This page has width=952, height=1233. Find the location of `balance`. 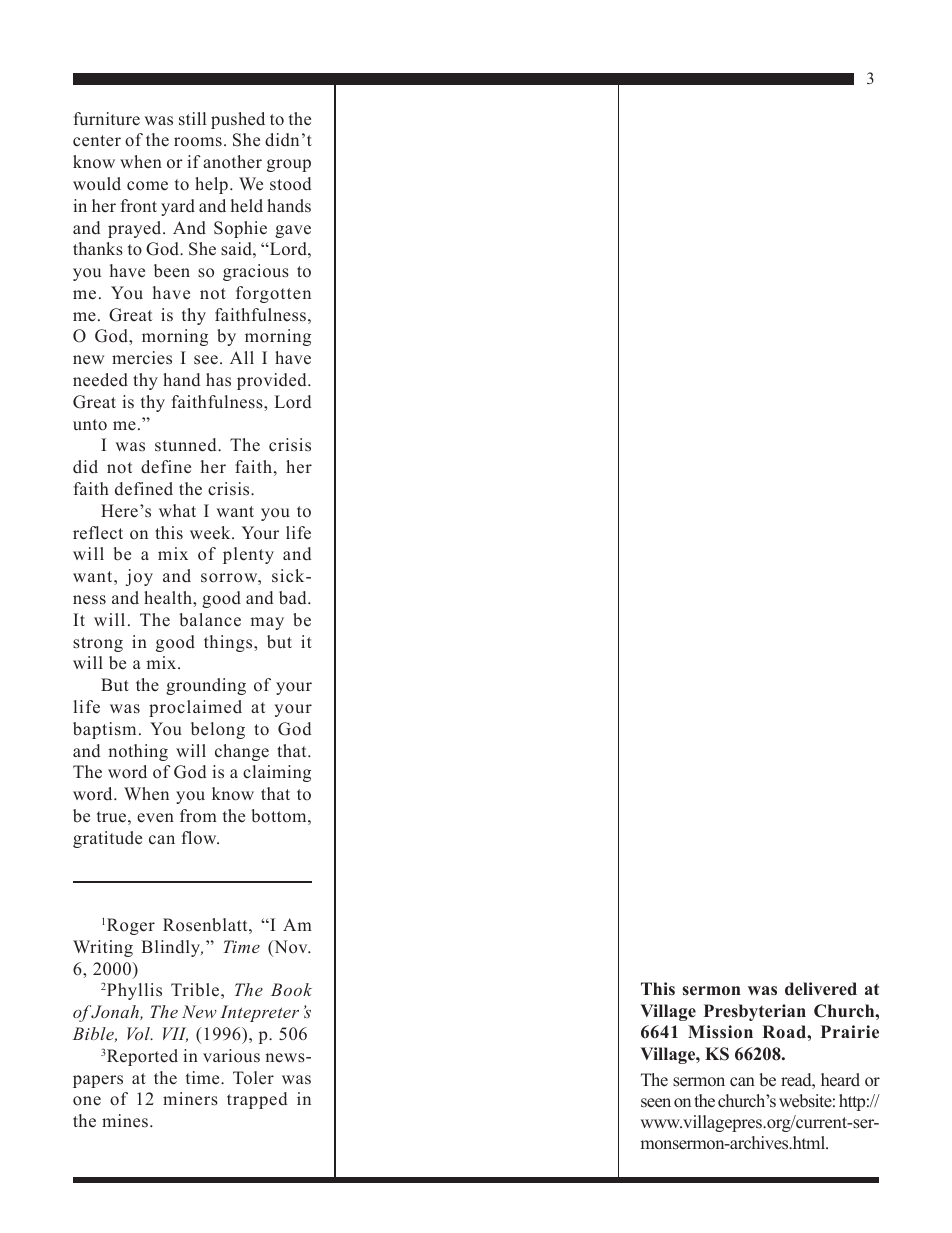

balance is located at coordinates (210, 620).
